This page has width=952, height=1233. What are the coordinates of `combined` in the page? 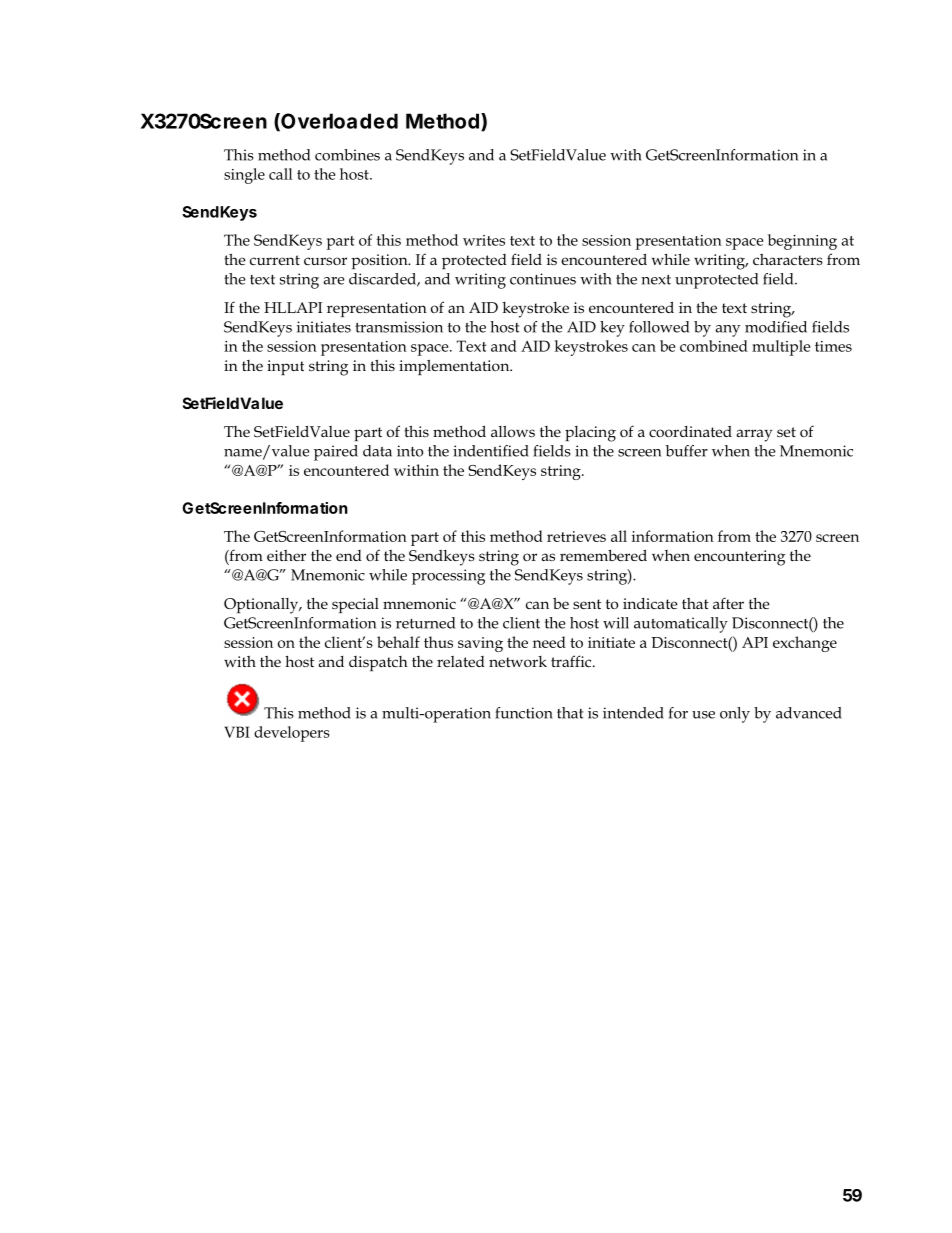 It's located at (714, 346).
